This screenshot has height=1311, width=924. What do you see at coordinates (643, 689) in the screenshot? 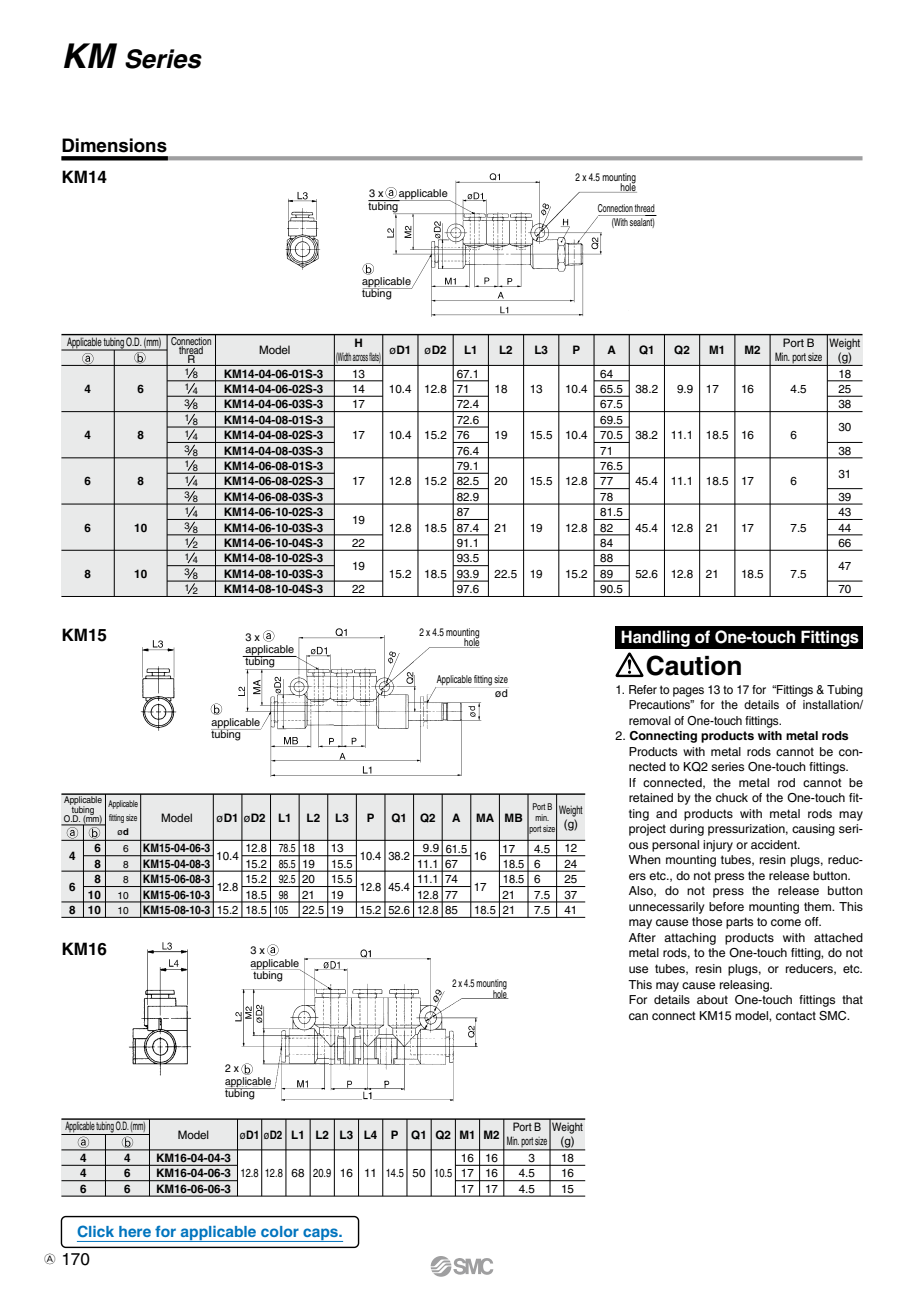
I see `Refer` at bounding box center [643, 689].
